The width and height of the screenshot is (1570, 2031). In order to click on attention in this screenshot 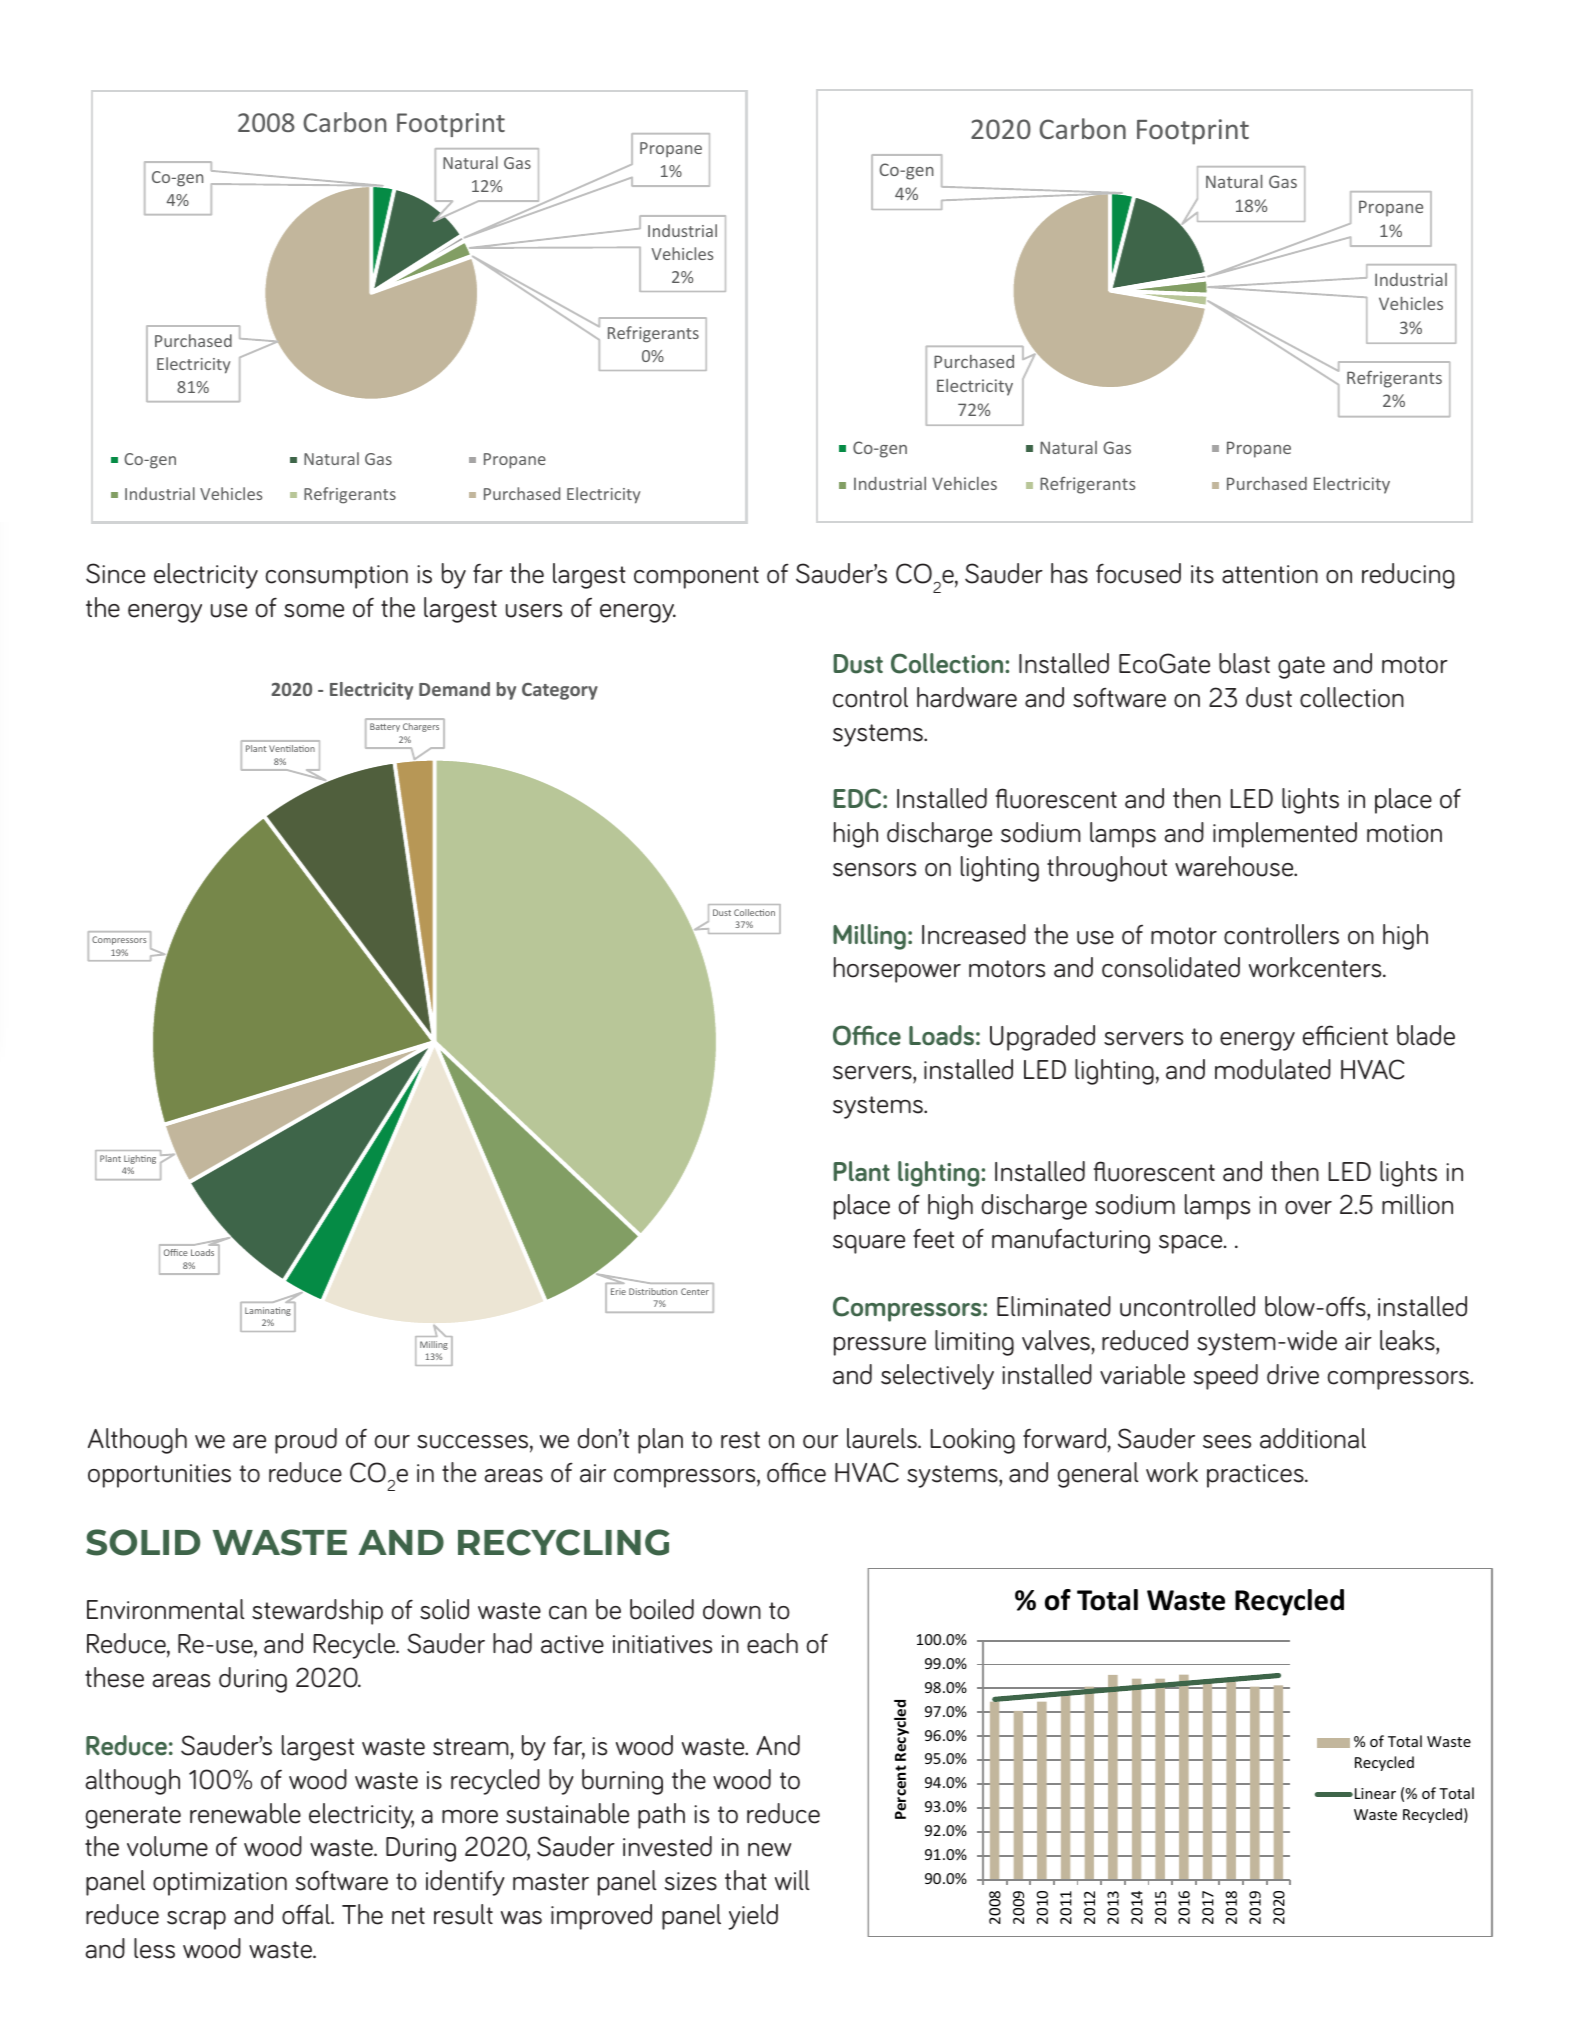, I will do `click(1270, 574)`.
